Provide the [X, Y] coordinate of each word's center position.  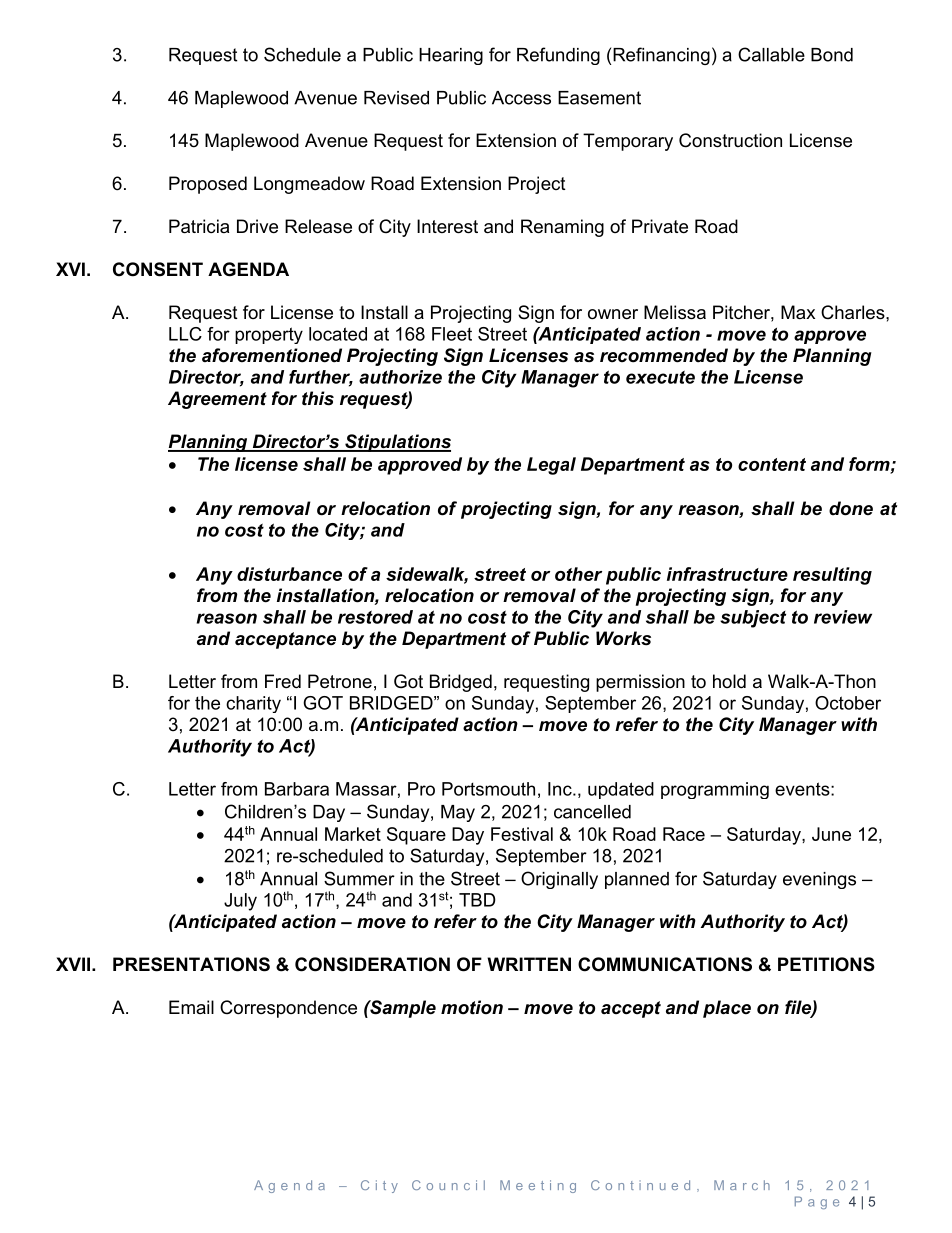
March [742, 1185]
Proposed [208, 185]
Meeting [538, 1186]
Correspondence [288, 1009]
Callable [771, 54]
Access [521, 98]
